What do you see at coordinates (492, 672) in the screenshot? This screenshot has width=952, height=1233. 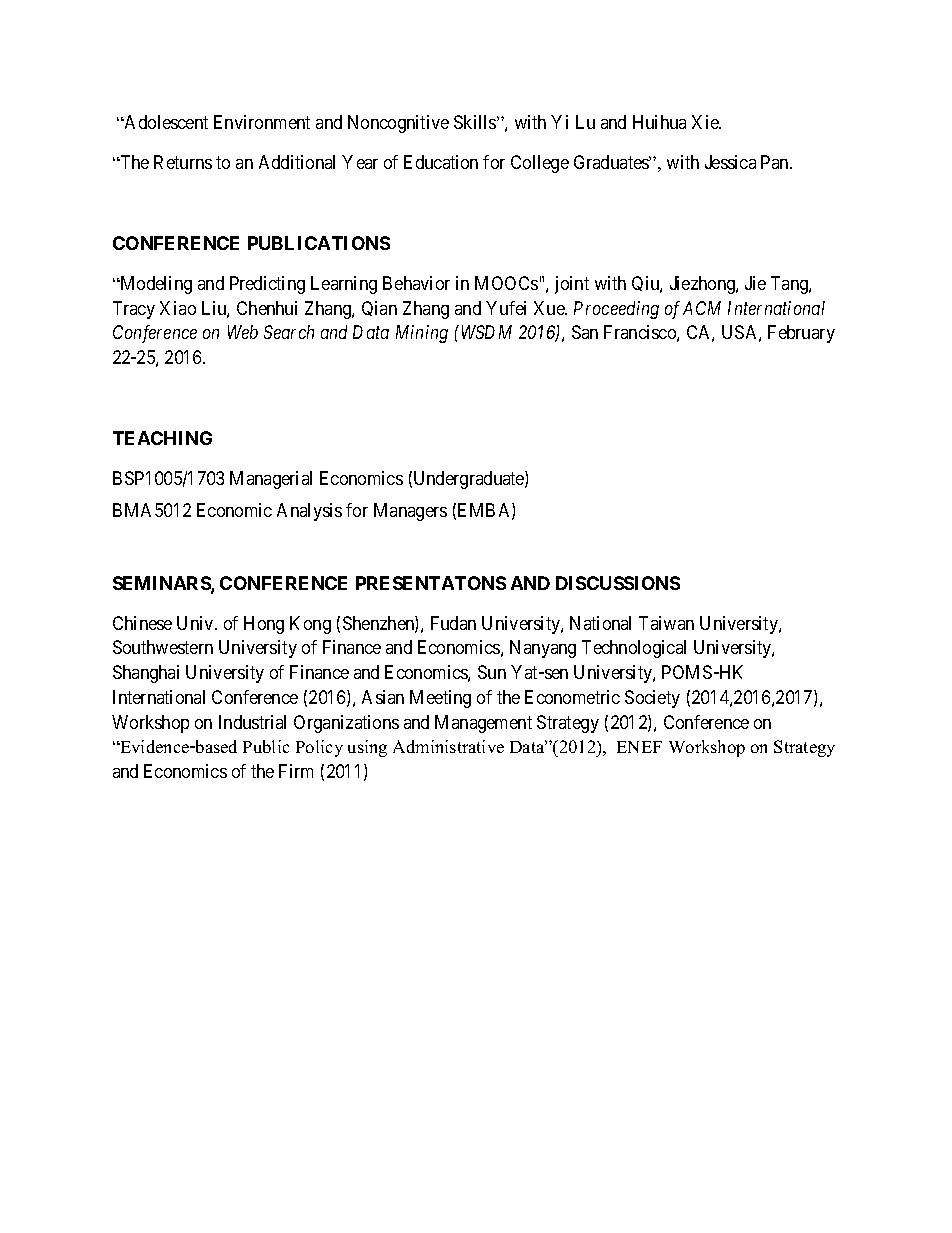 I see `Sun` at bounding box center [492, 672].
